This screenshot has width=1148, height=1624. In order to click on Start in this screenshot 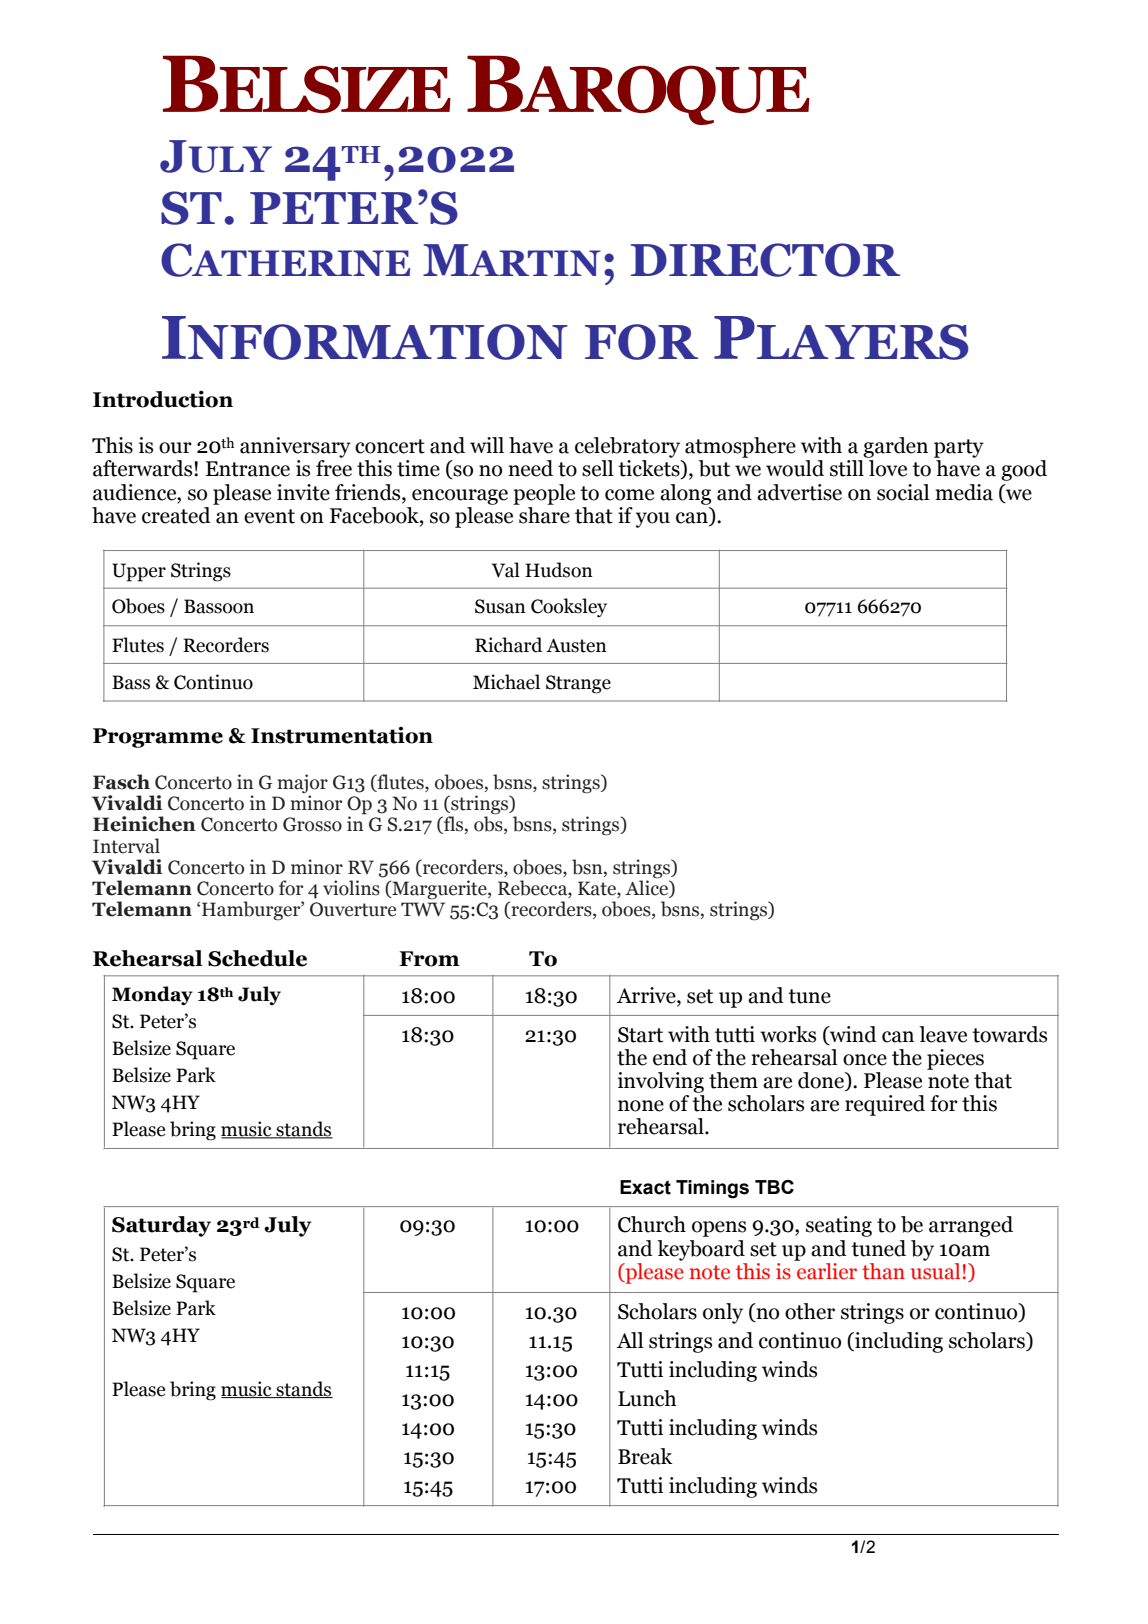, I will do `click(640, 1035)`.
